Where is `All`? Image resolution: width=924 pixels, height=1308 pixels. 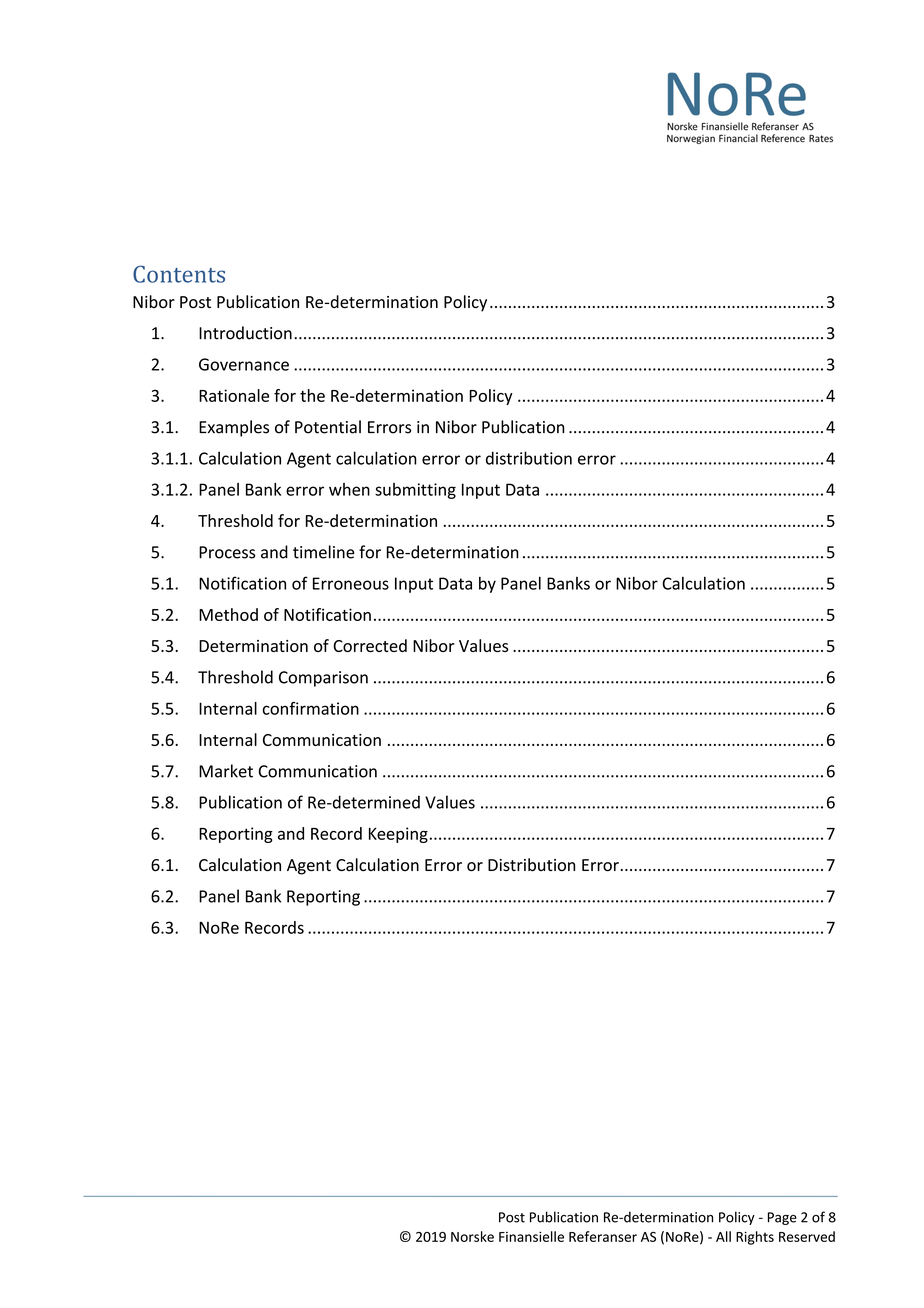
All is located at coordinates (723, 1236).
